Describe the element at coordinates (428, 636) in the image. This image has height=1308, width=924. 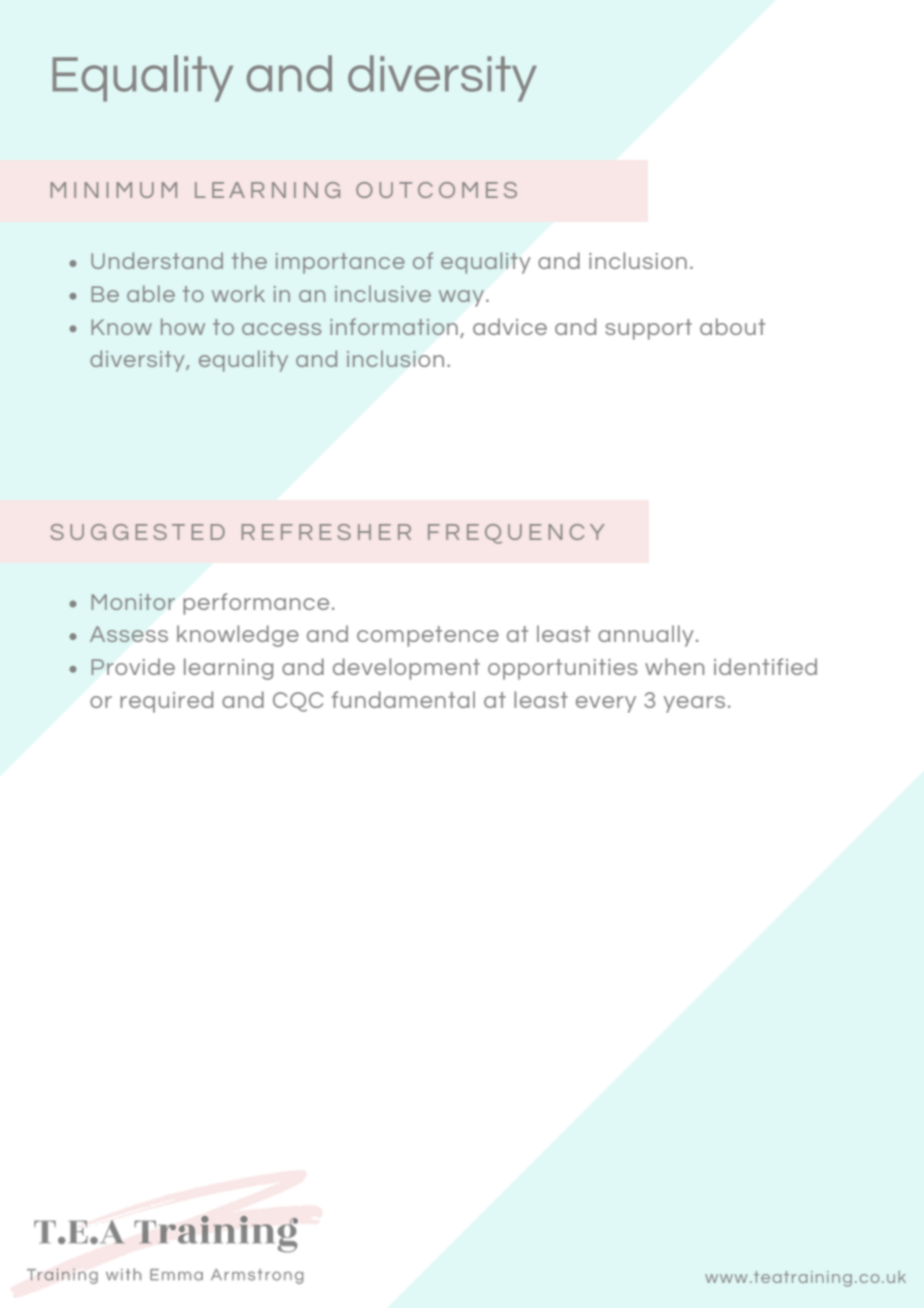
I see `competence` at that location.
